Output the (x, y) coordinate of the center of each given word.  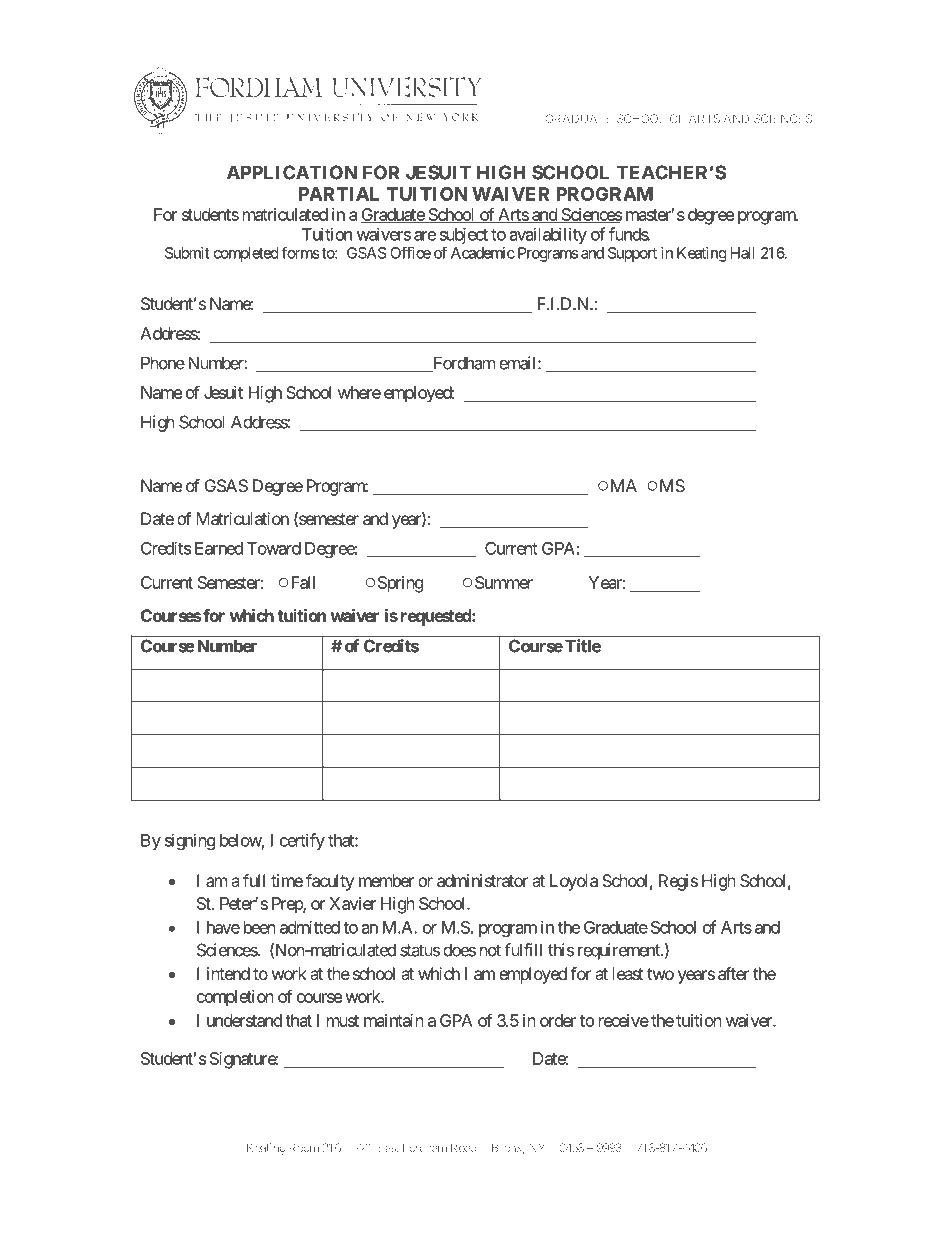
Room (304, 1147)
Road (463, 1147)
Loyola (574, 882)
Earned (219, 548)
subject (464, 235)
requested (437, 617)
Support (632, 254)
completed (246, 254)
